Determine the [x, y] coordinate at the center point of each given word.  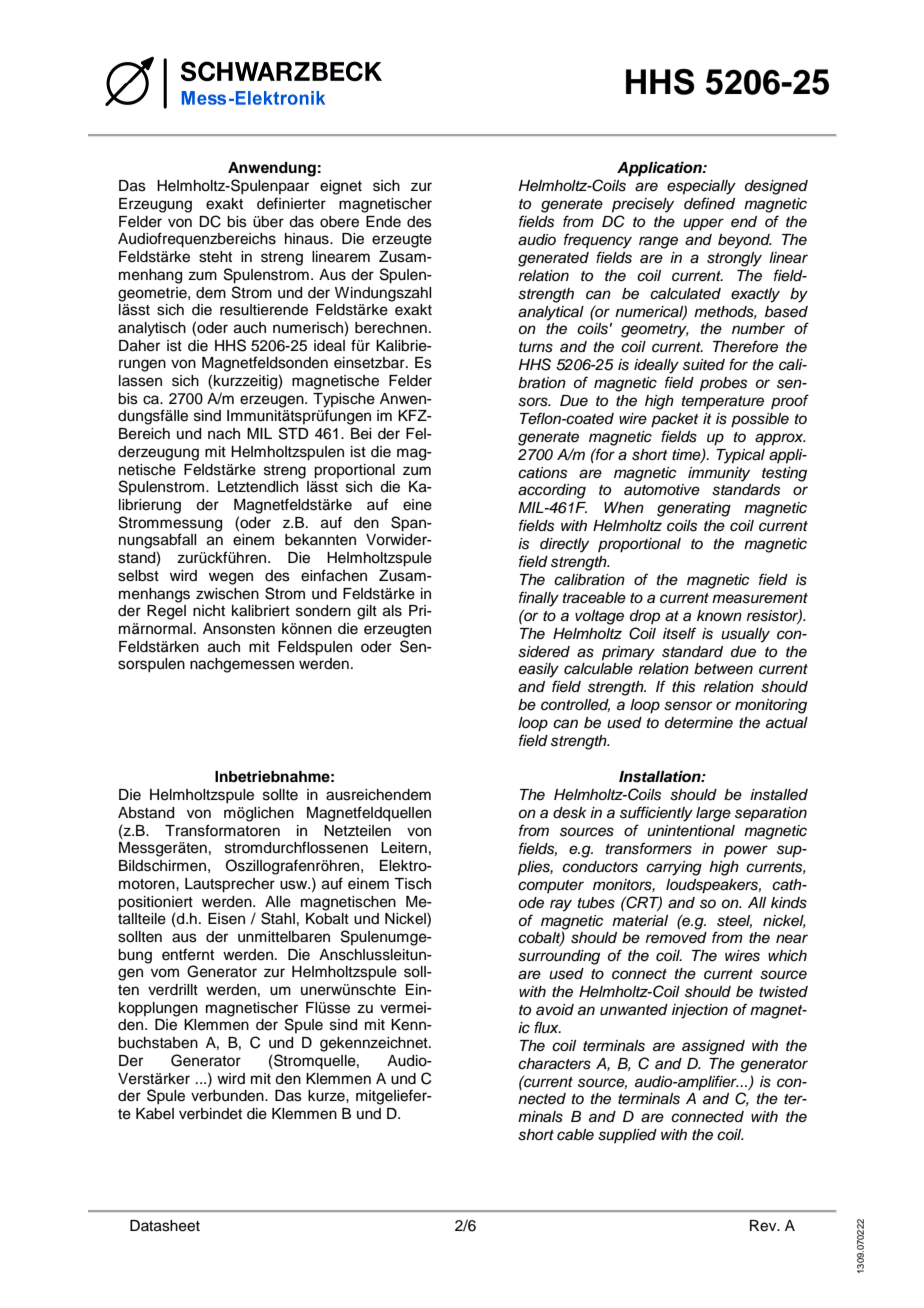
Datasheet [165, 1226]
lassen [140, 381]
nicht [209, 611]
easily [539, 670]
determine [699, 722]
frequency [598, 241]
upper [703, 224]
